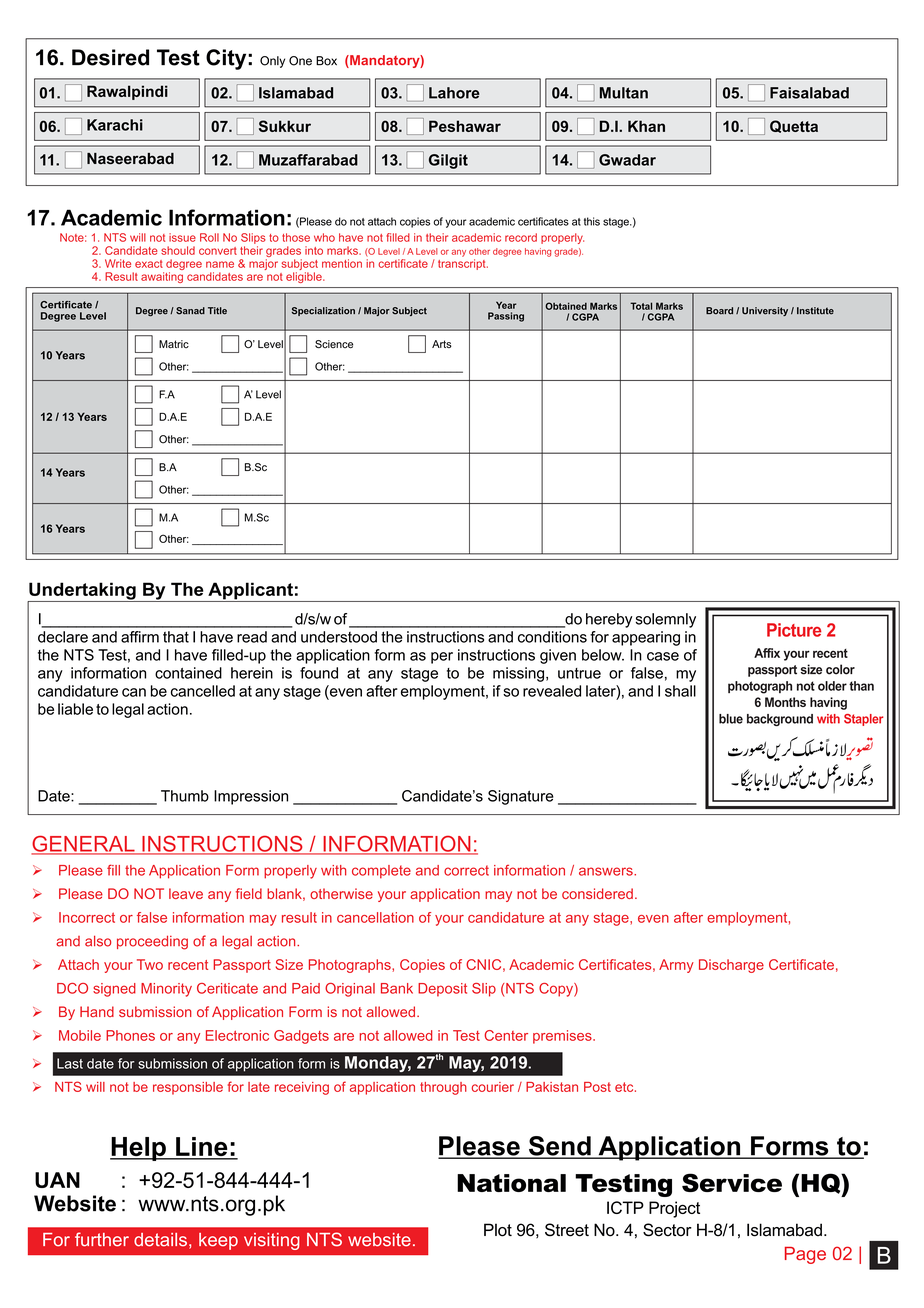 Image resolution: width=924 pixels, height=1308 pixels. I want to click on University, so click(765, 311).
